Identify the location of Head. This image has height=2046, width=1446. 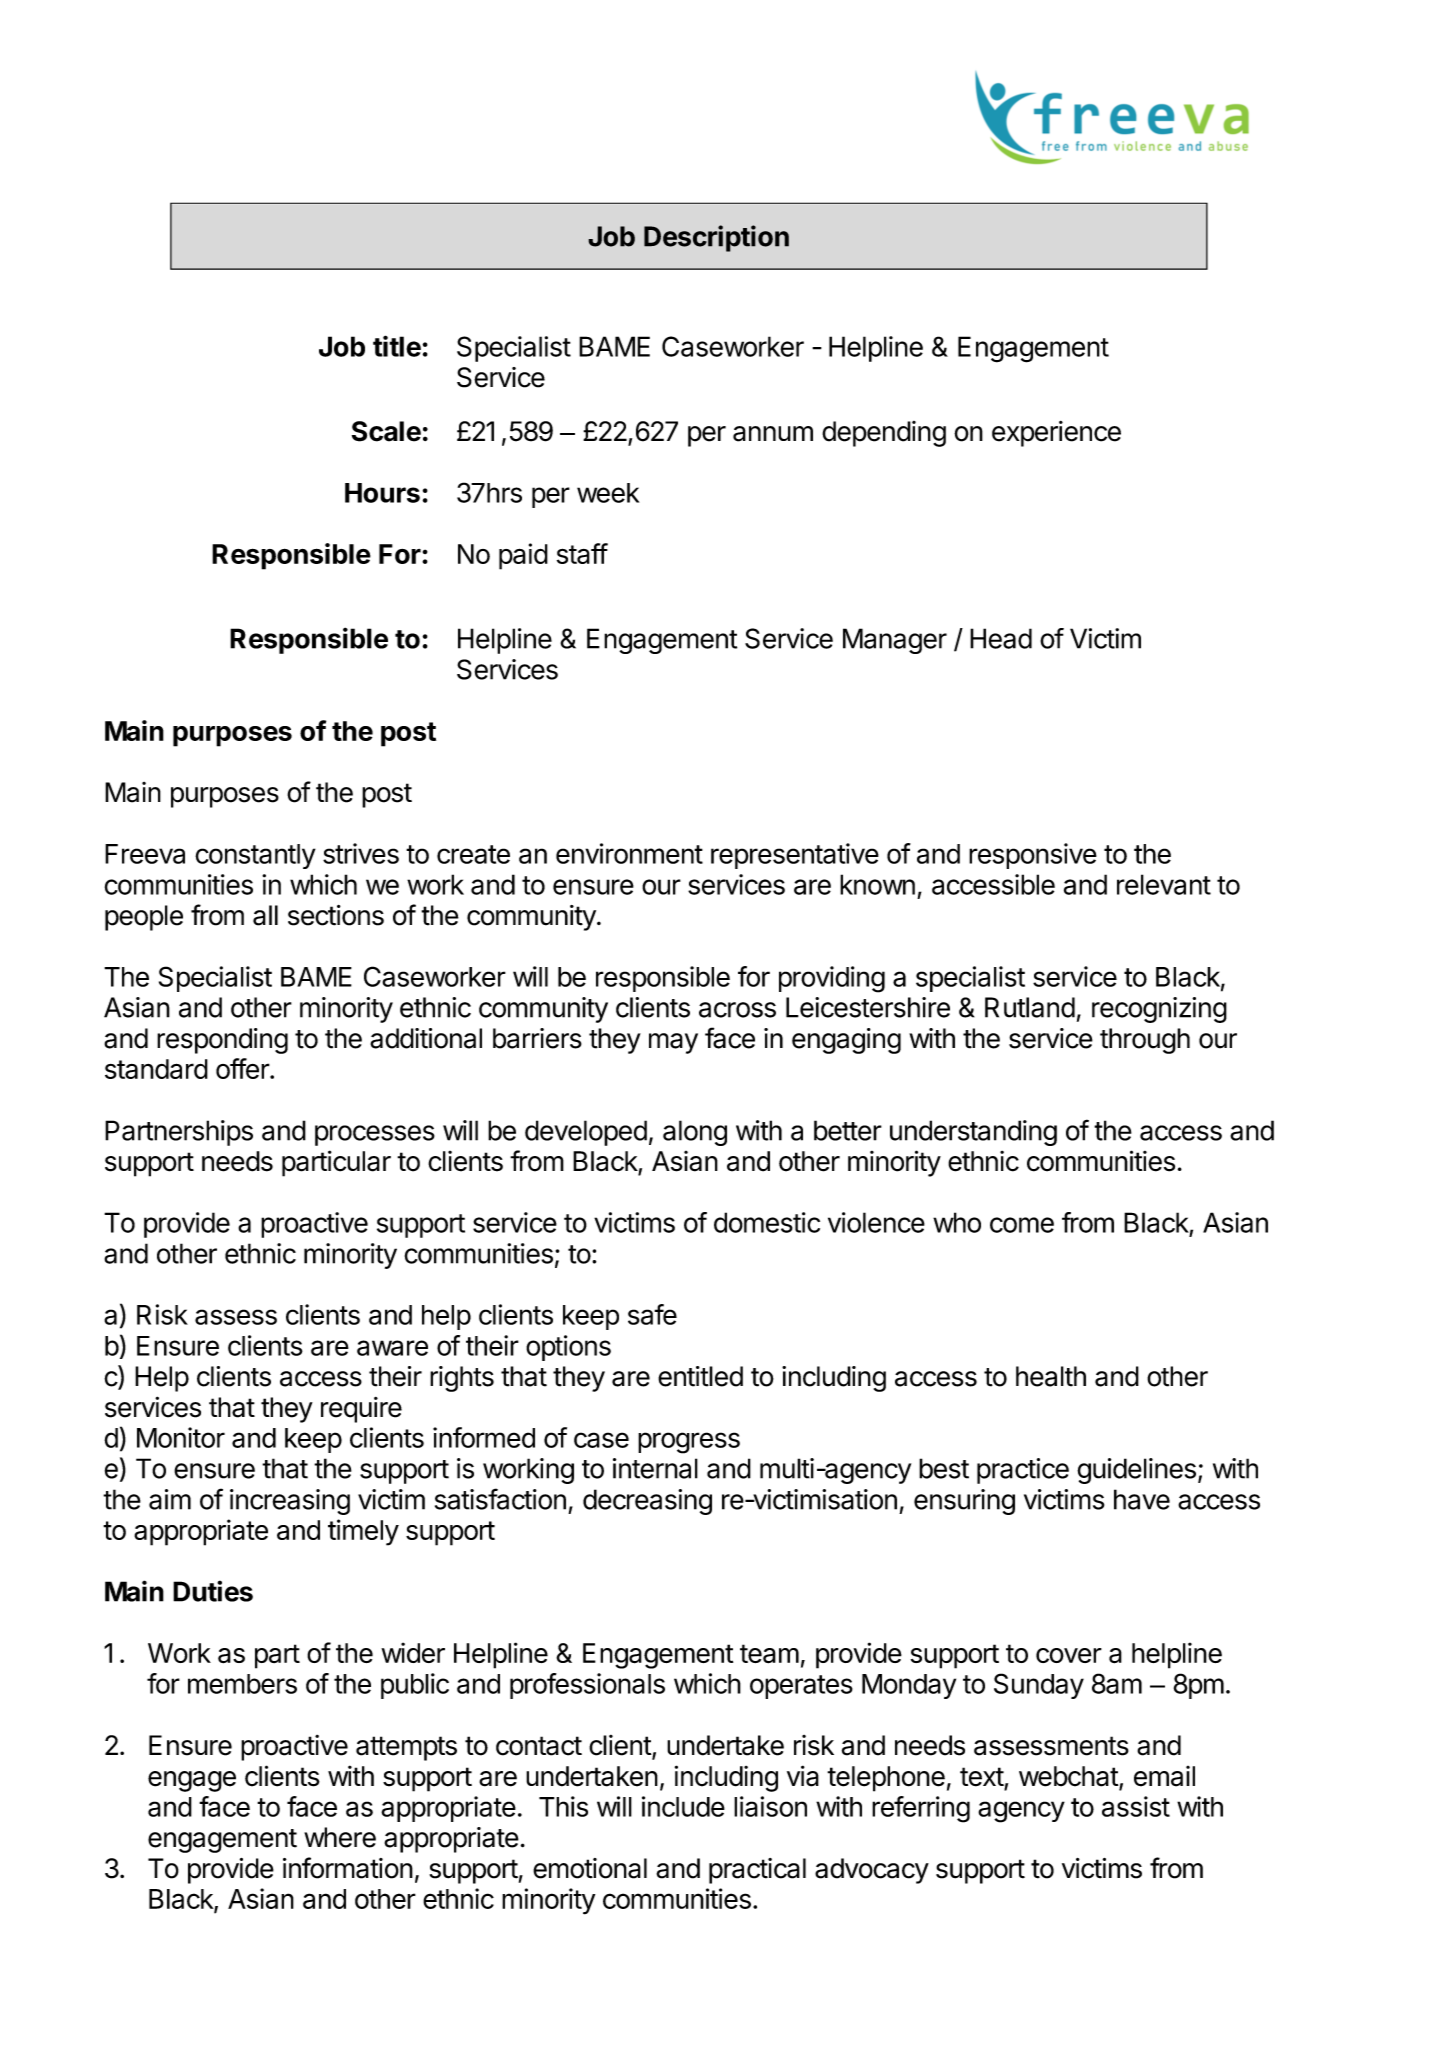
(1001, 638).
